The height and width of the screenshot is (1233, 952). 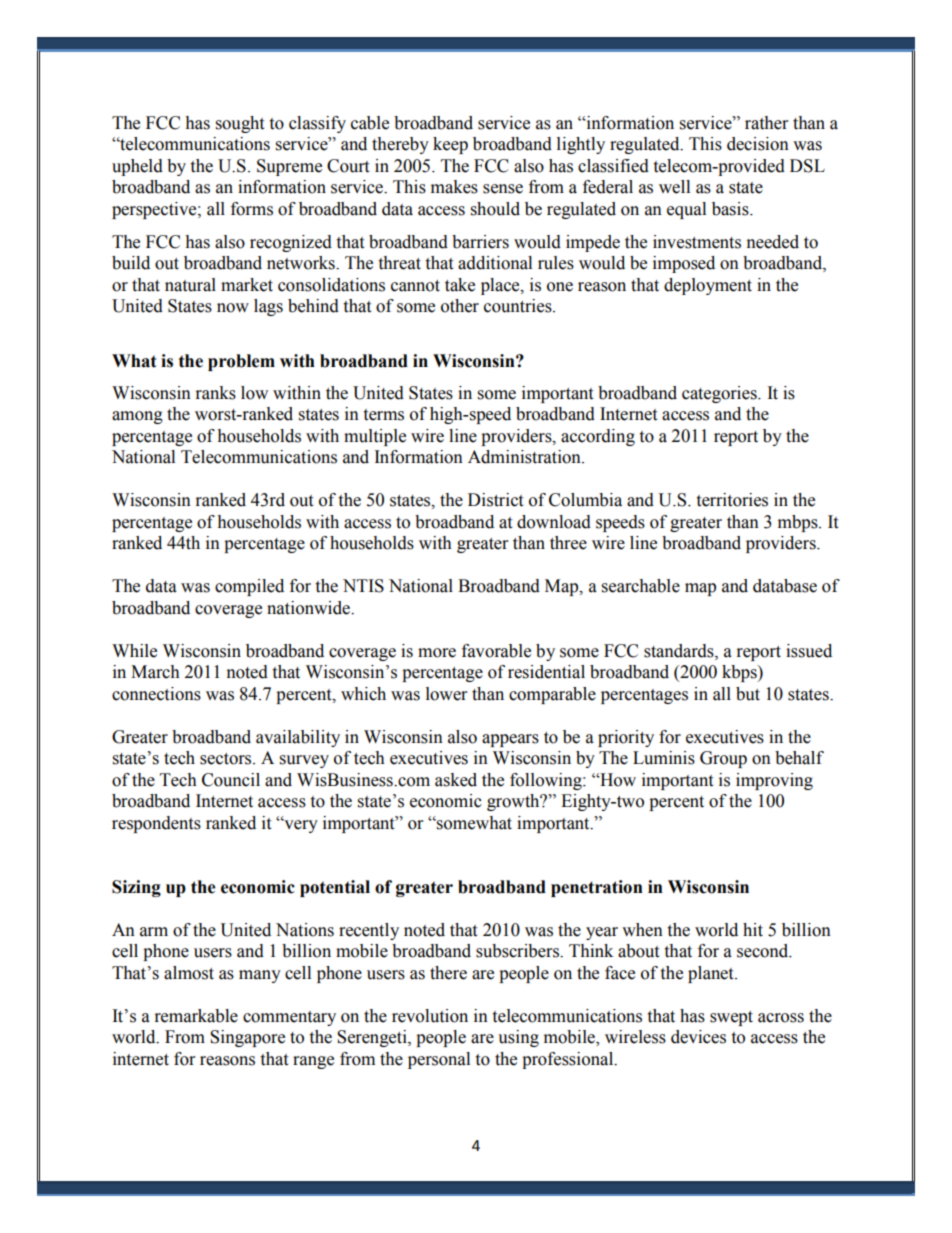 What do you see at coordinates (641, 586) in the screenshot?
I see `searchable` at bounding box center [641, 586].
